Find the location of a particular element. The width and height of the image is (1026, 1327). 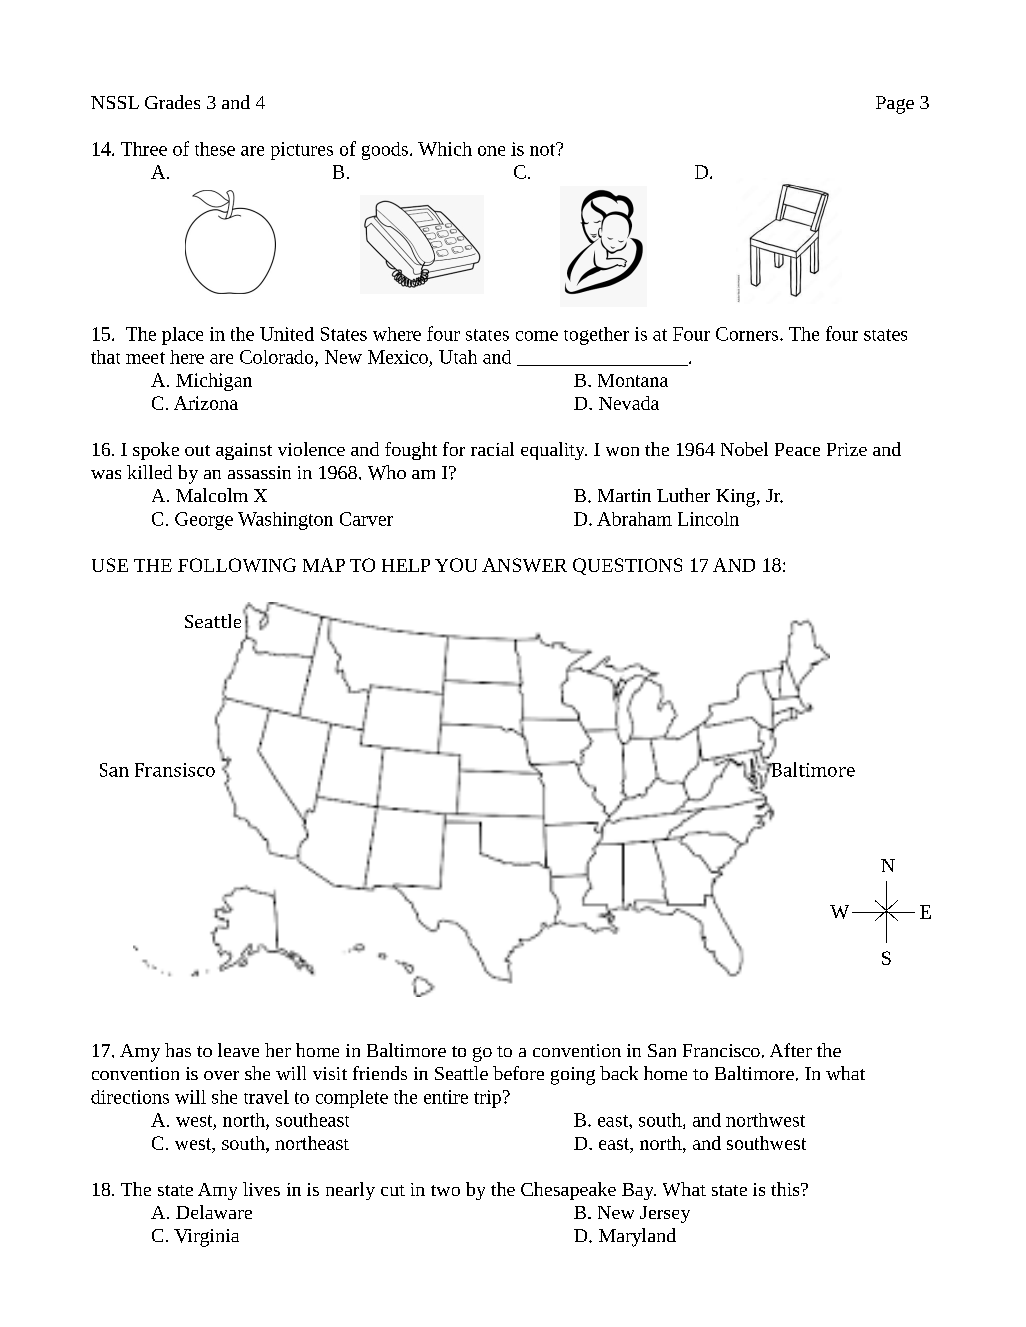

Peace is located at coordinates (797, 449).
